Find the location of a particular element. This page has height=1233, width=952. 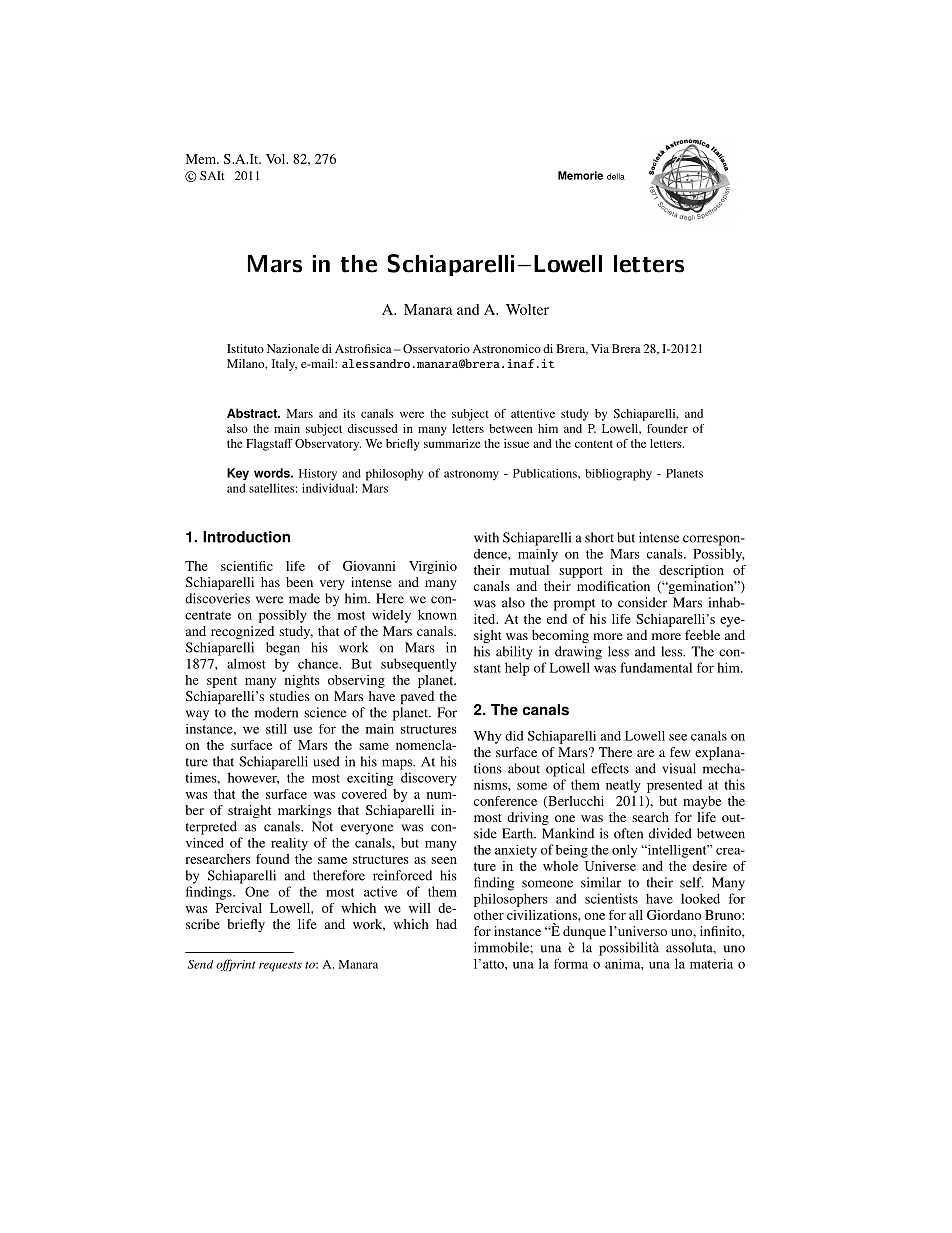

with is located at coordinates (486, 537).
